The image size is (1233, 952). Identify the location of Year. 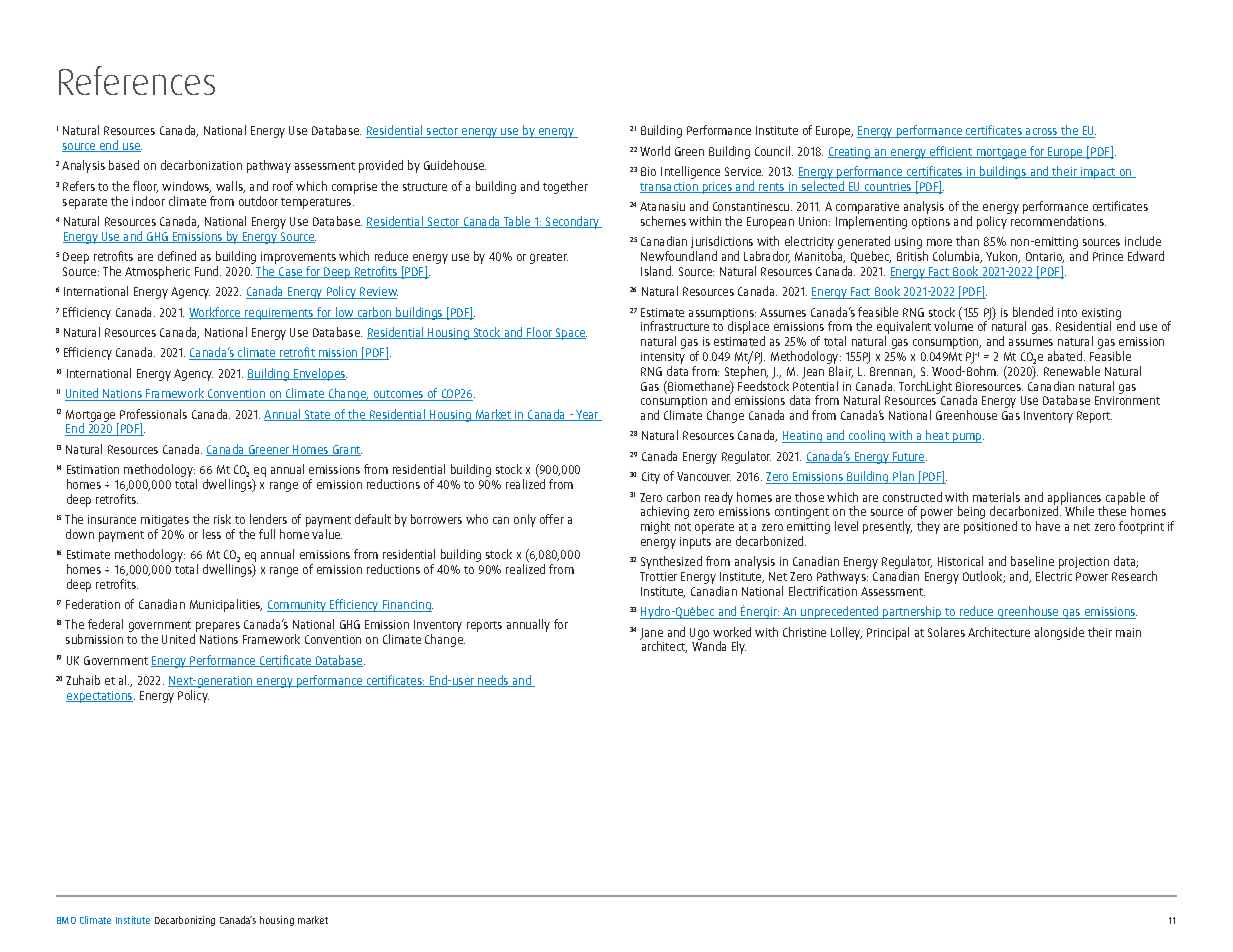
(587, 415).
